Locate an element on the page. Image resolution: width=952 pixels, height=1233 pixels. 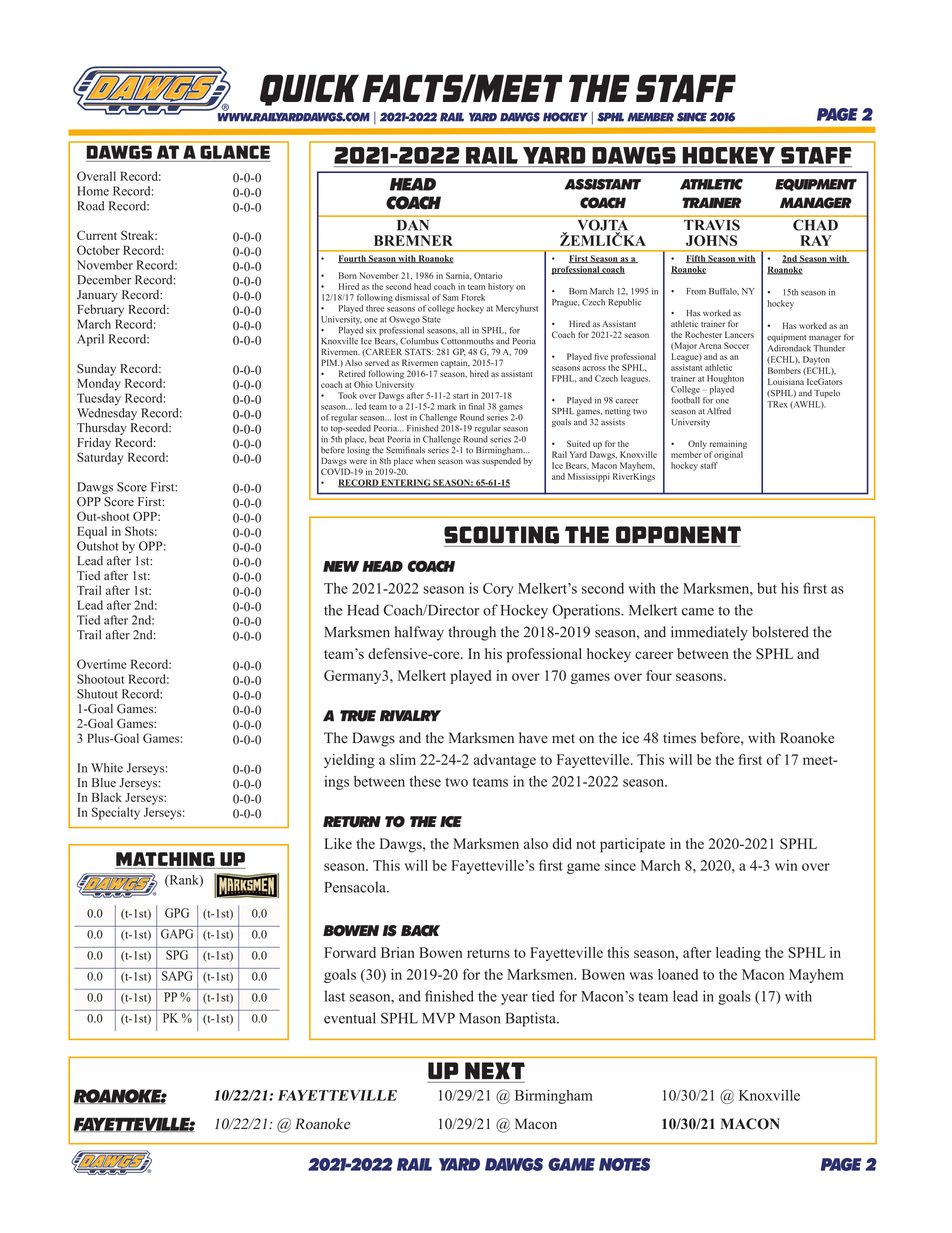
eventual is located at coordinates (350, 1018).
